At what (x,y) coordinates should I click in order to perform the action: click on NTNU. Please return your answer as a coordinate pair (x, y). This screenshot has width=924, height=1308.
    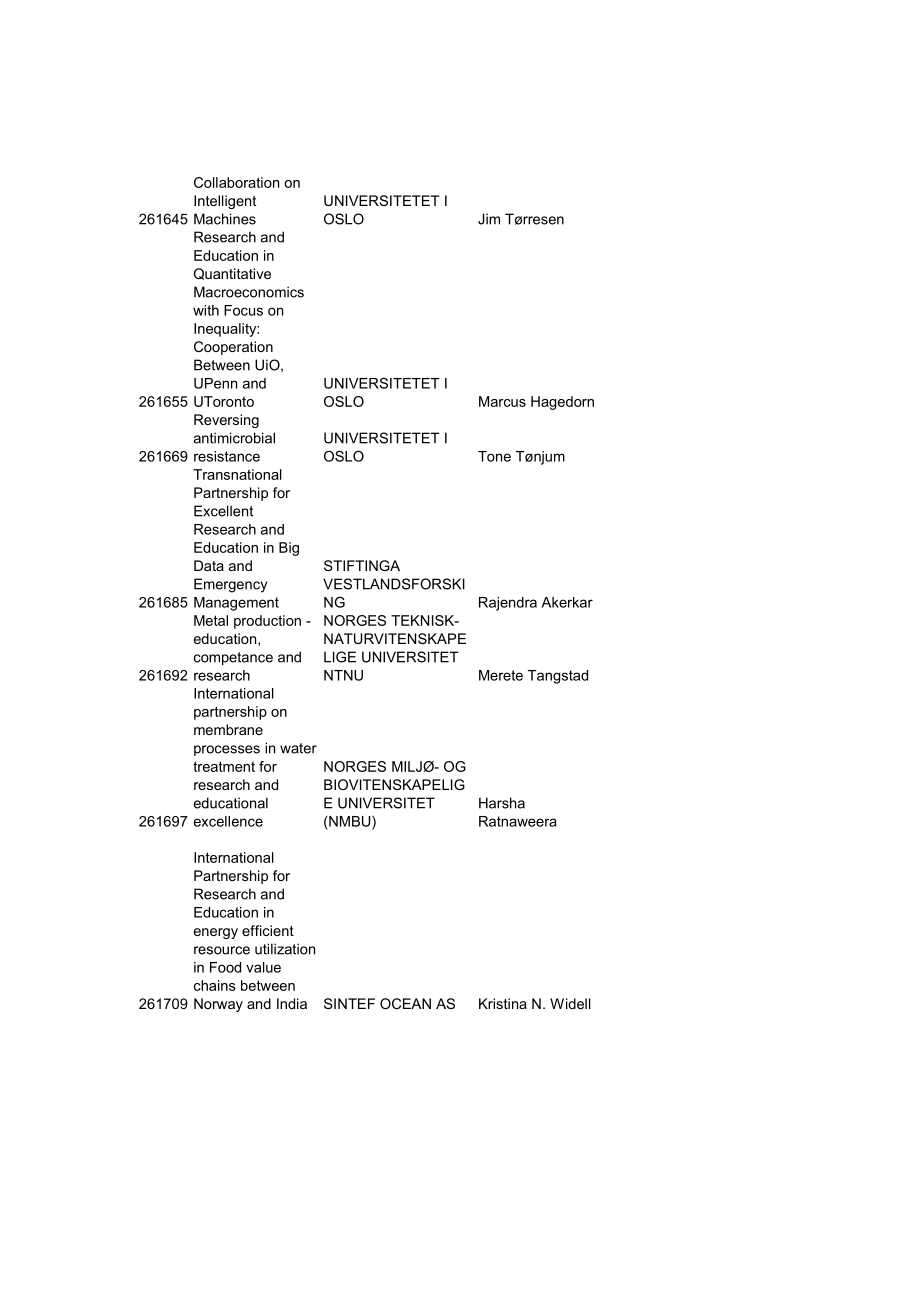
    Looking at the image, I should click on (343, 675).
